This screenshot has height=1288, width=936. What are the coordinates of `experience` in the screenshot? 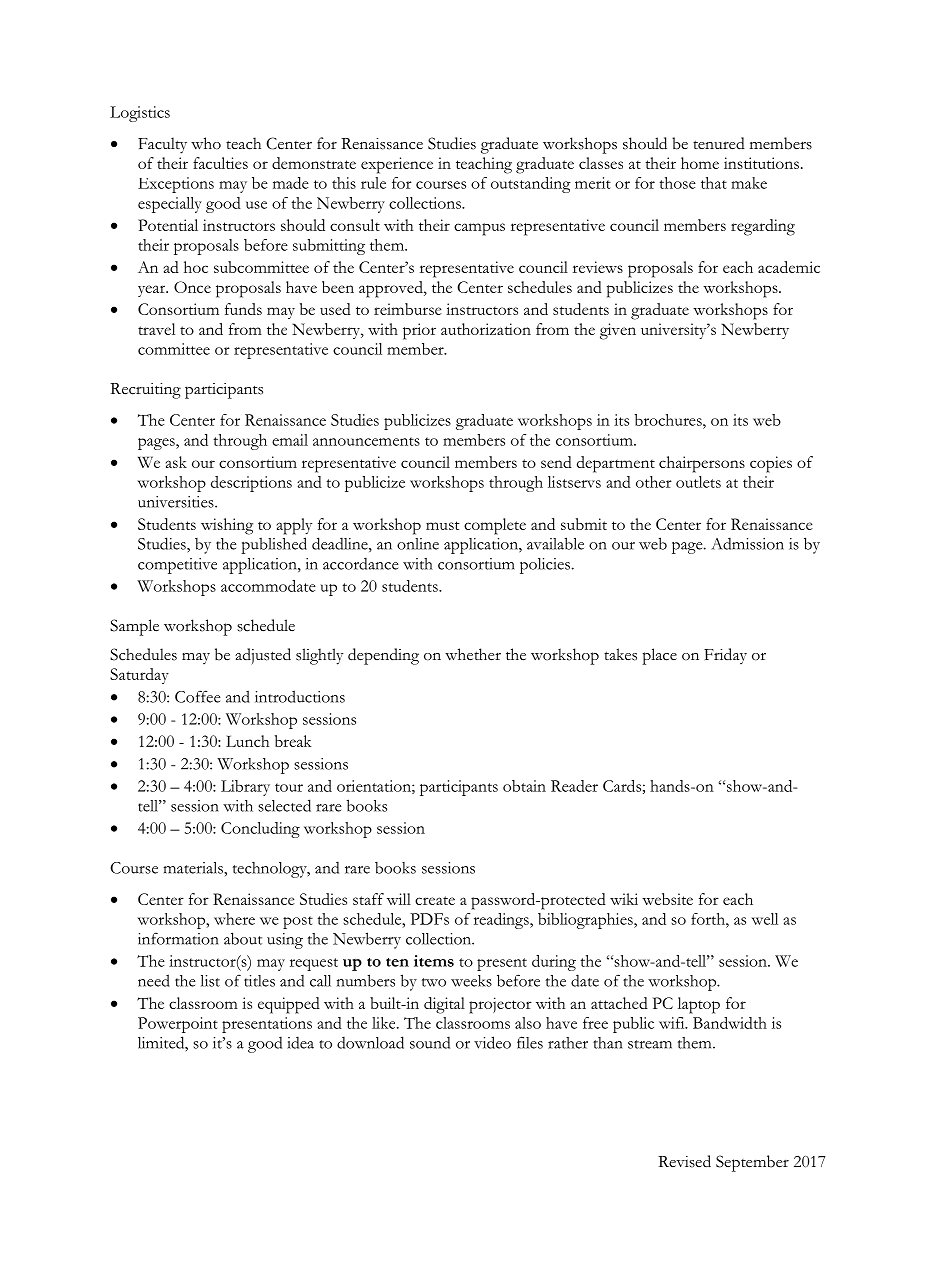 It's located at (397, 165).
